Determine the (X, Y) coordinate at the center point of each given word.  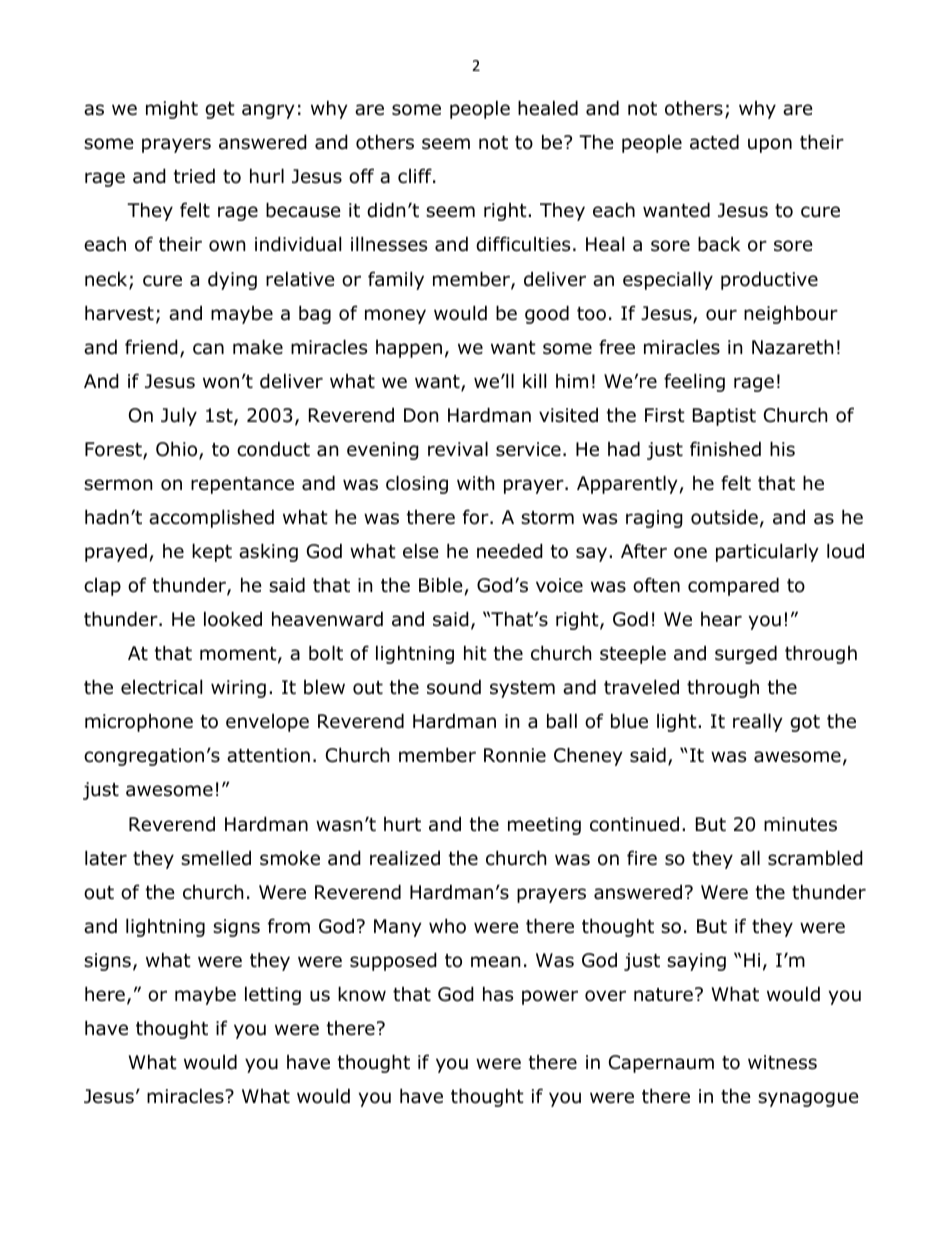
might (172, 109)
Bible (441, 585)
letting (273, 995)
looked (233, 619)
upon (770, 145)
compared (733, 586)
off (361, 176)
